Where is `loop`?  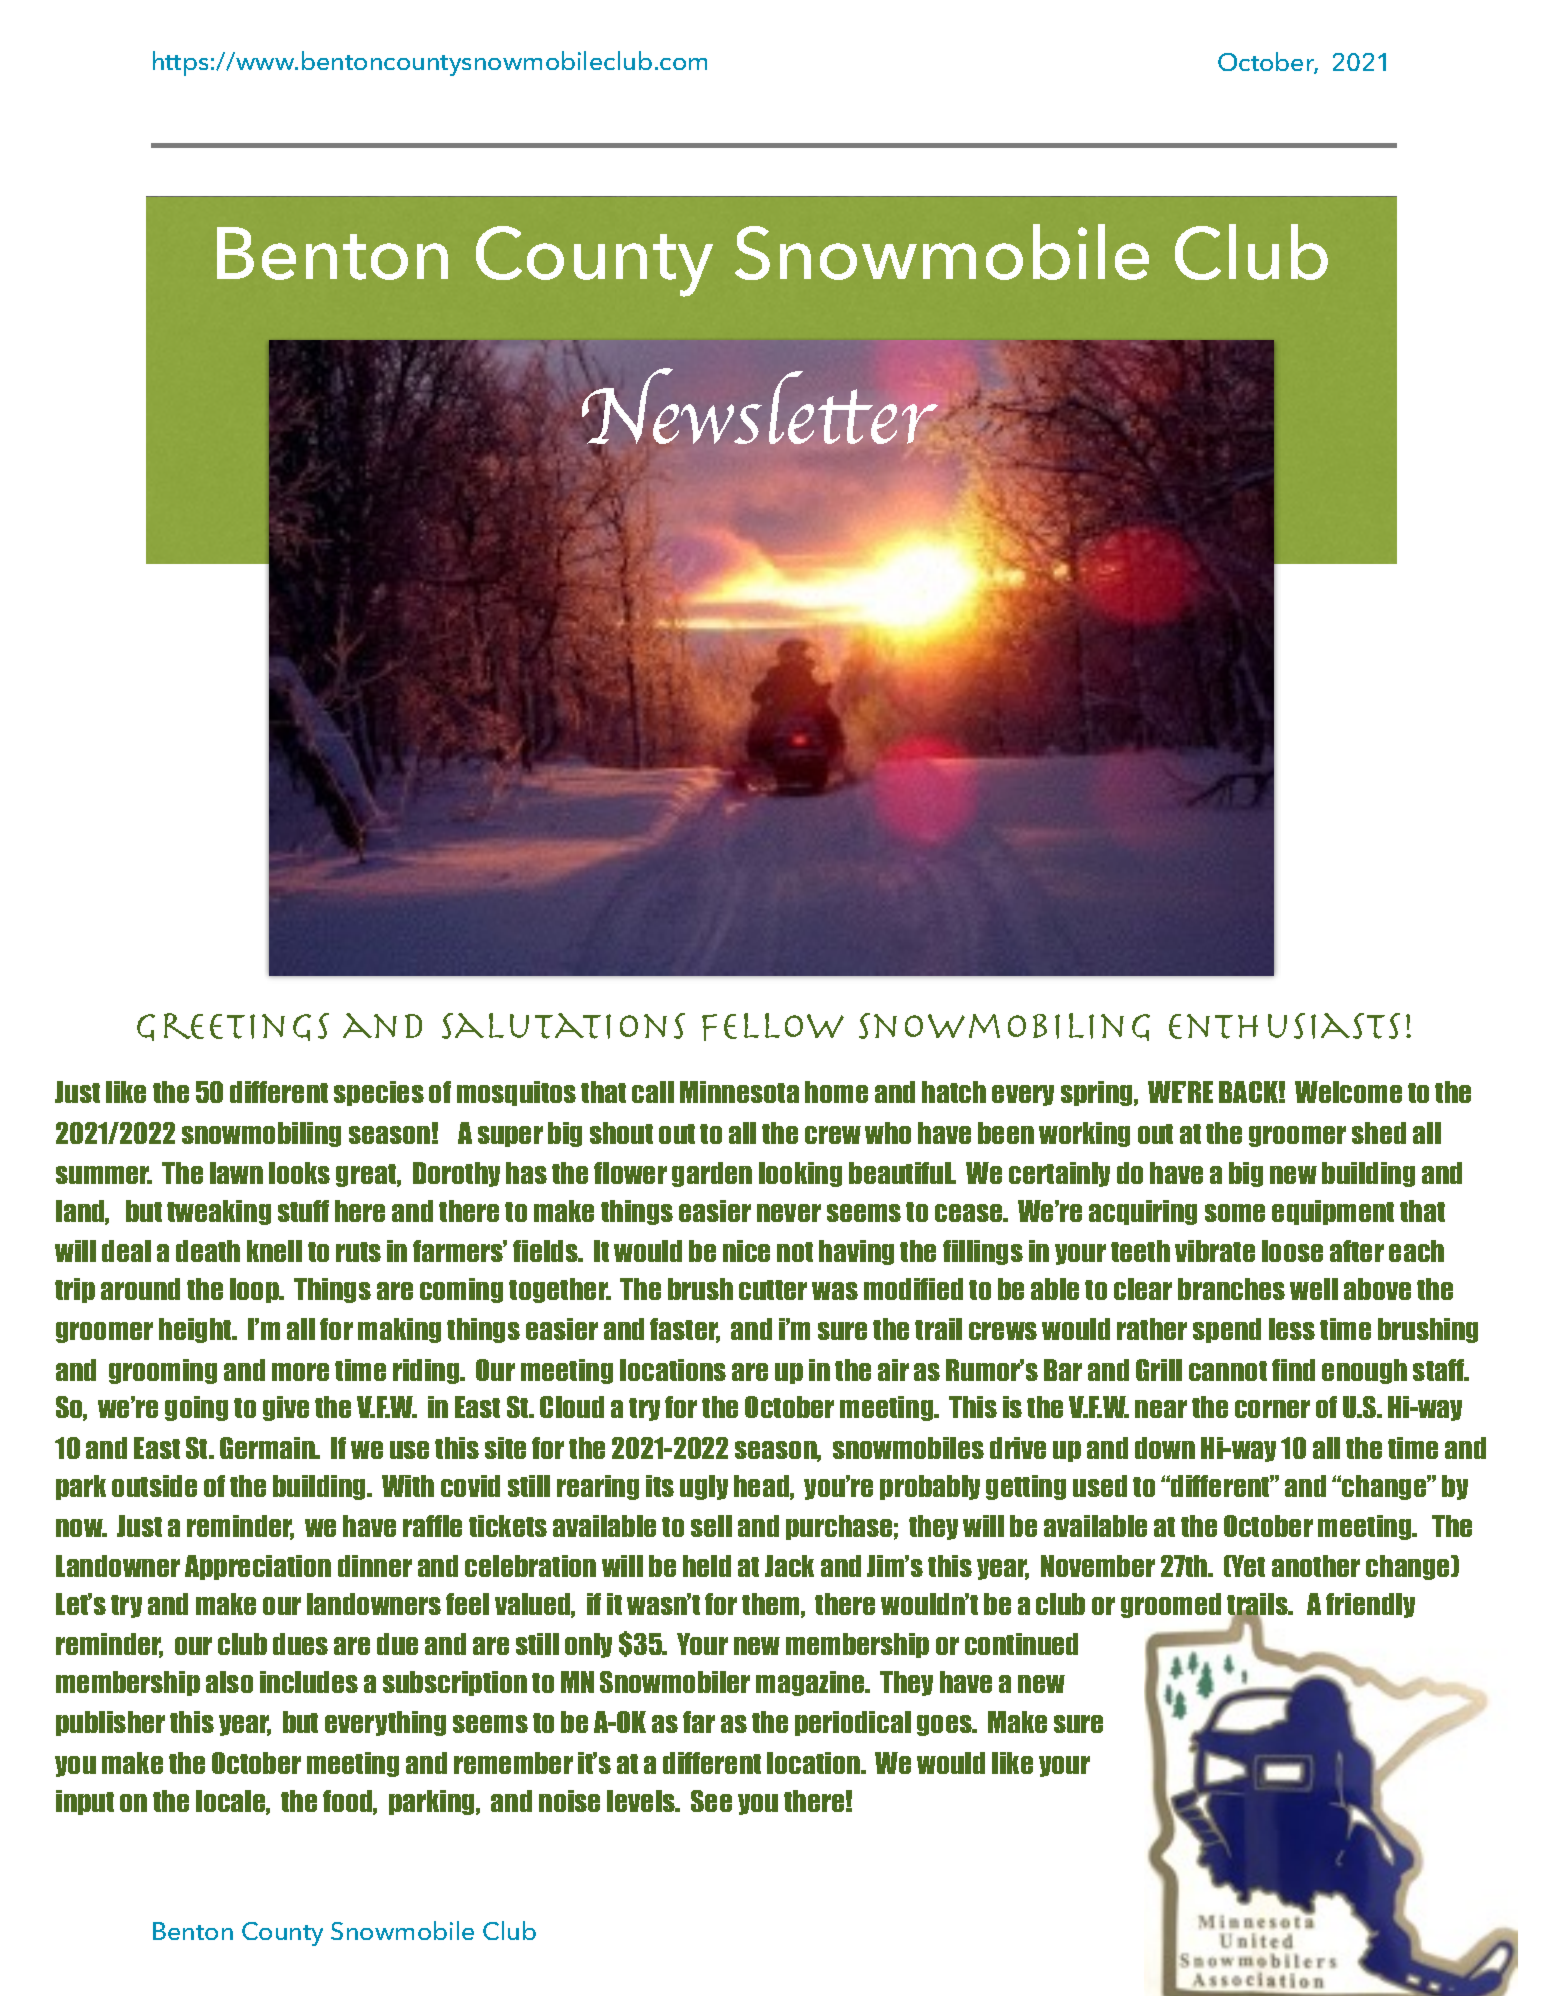
loop is located at coordinates (255, 1290).
